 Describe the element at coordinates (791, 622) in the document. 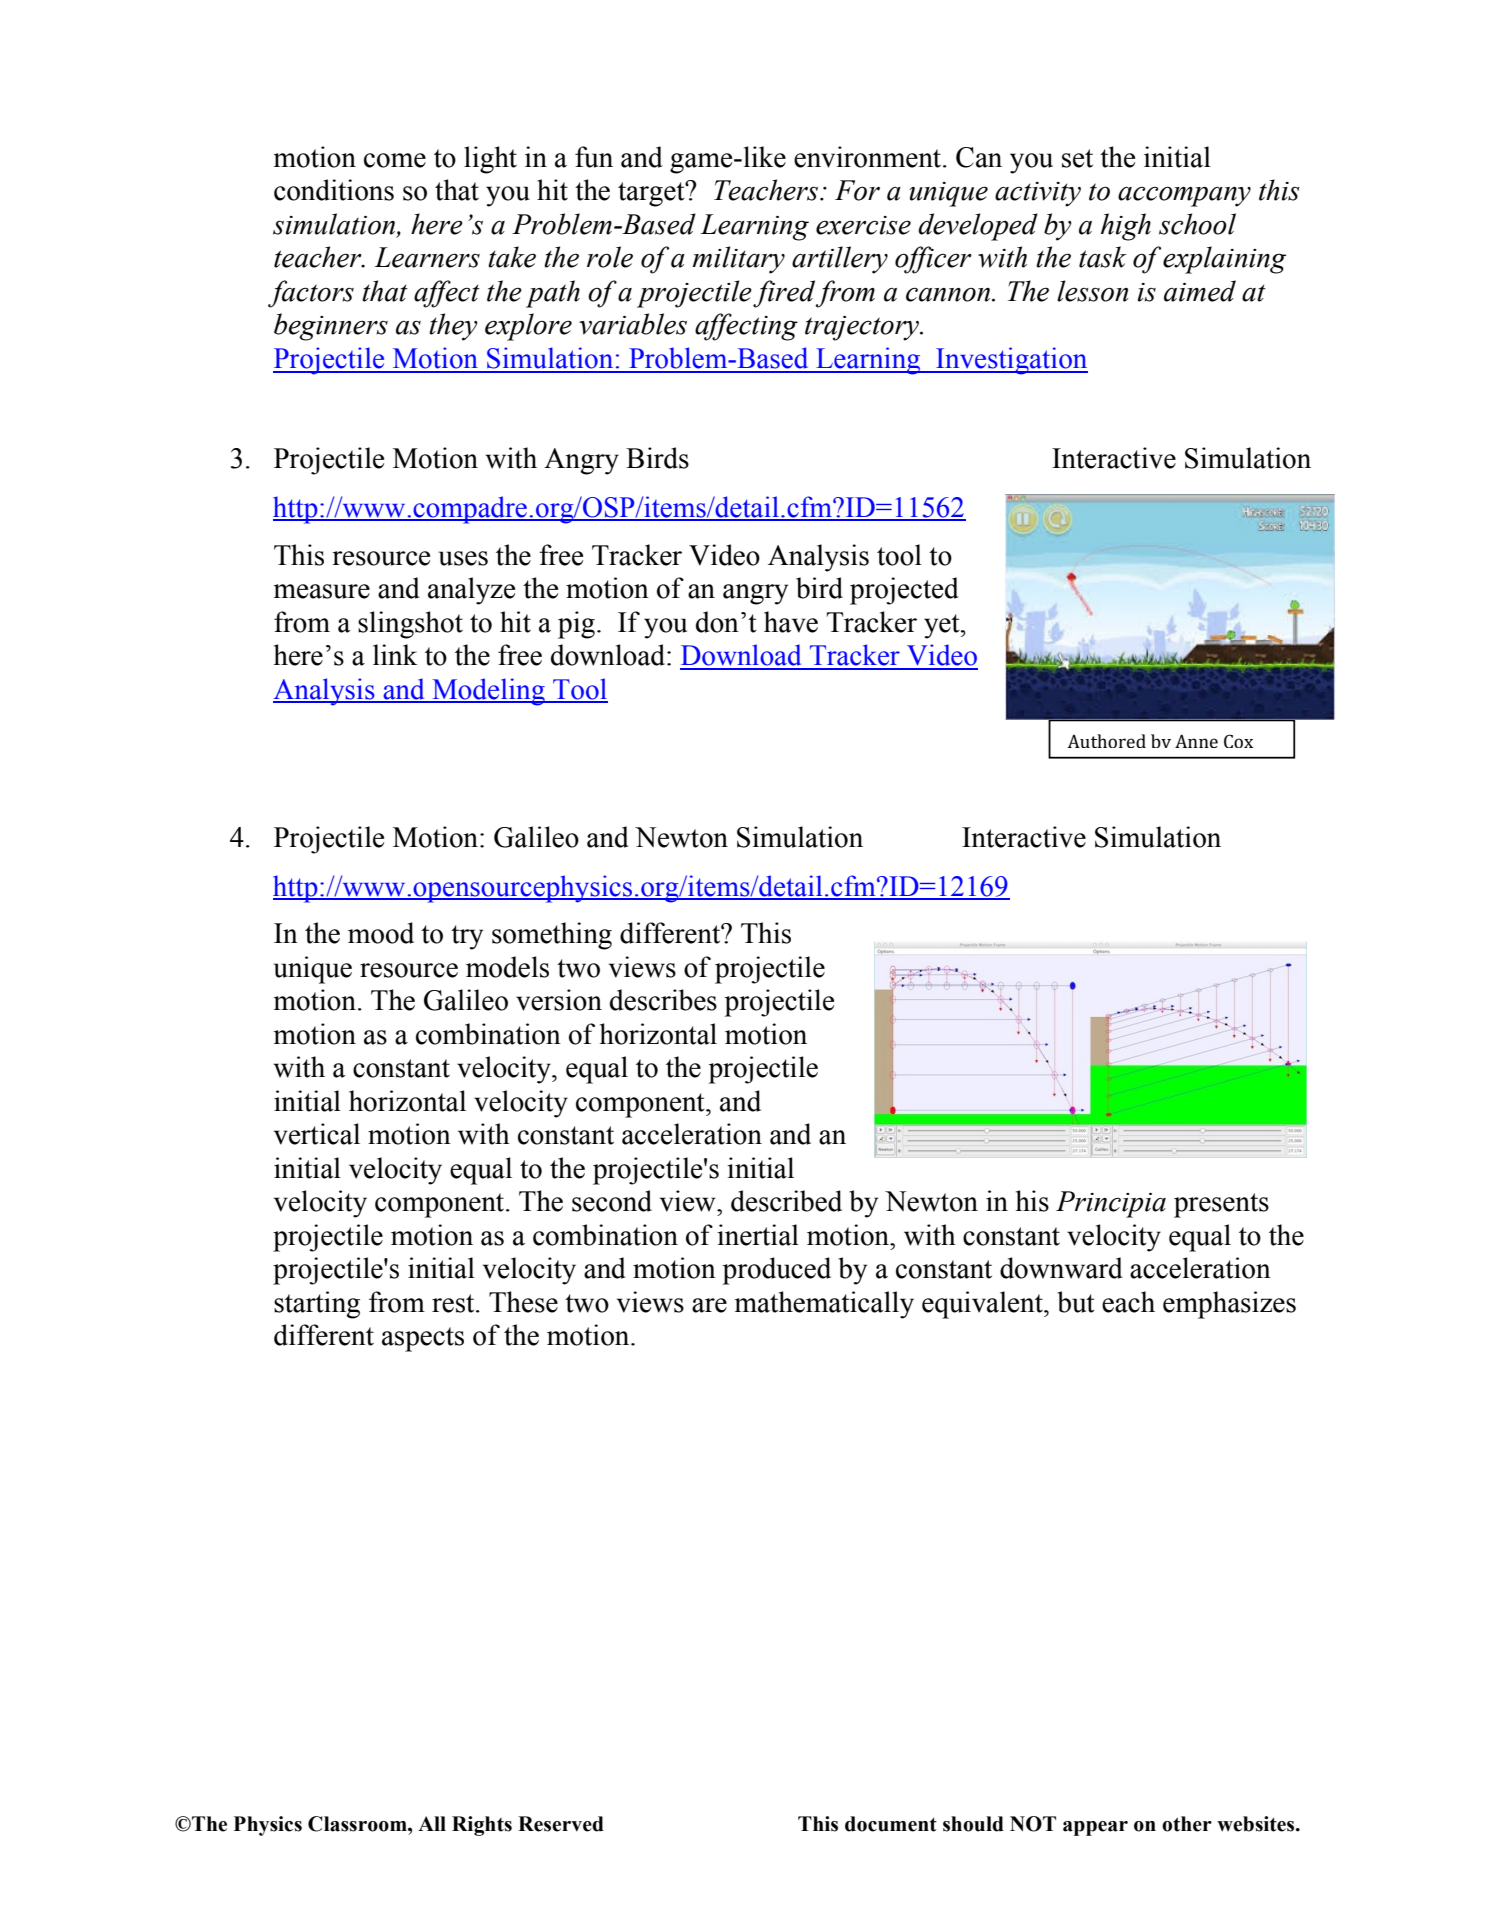

I see `have` at that location.
